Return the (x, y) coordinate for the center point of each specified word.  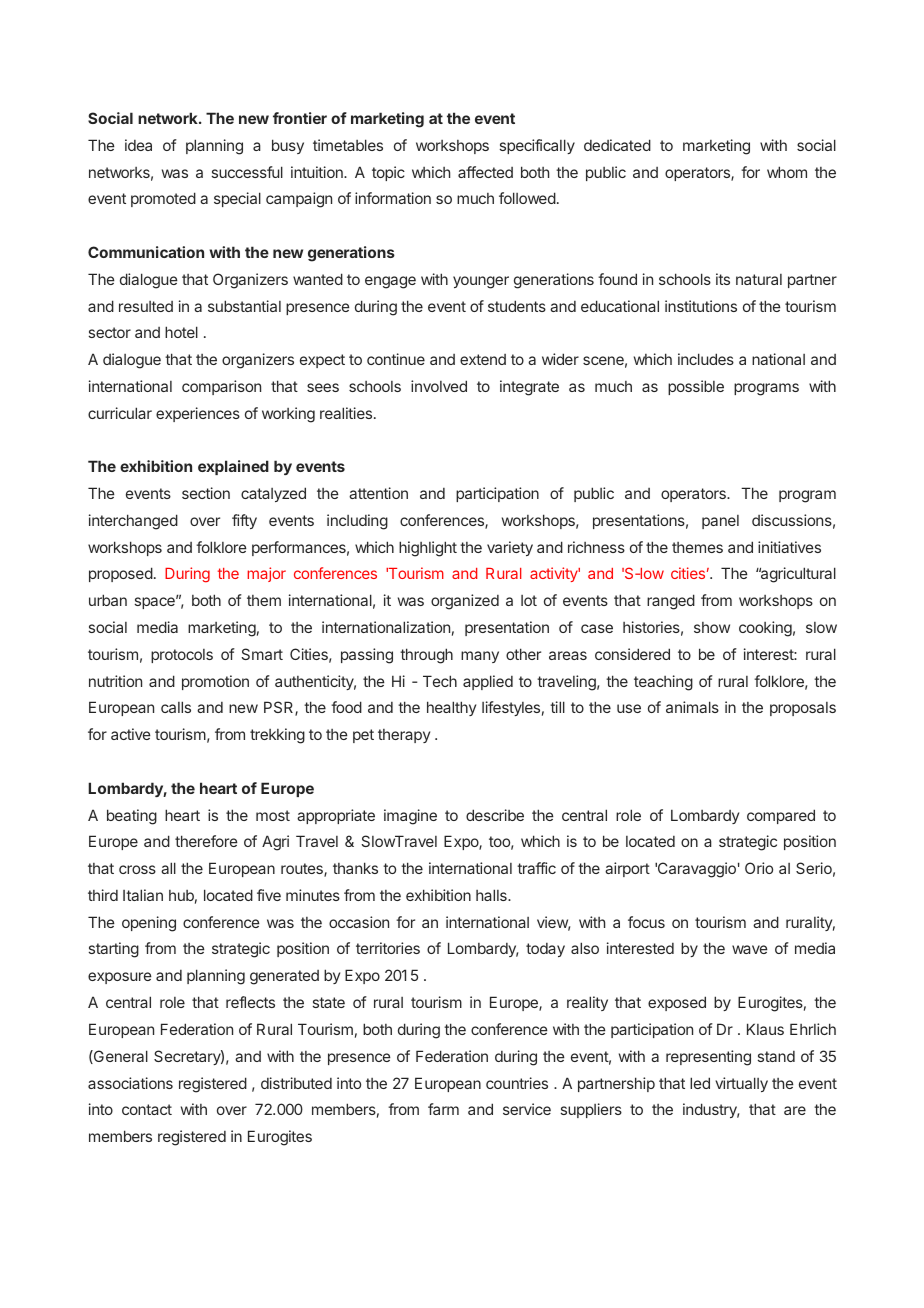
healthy (451, 708)
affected (485, 172)
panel (720, 522)
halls (492, 895)
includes (706, 359)
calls (176, 707)
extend (483, 359)
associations (130, 1083)
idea (138, 145)
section (206, 493)
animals (692, 707)
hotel (181, 332)
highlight (428, 549)
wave (750, 949)
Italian (143, 895)
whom (787, 172)
